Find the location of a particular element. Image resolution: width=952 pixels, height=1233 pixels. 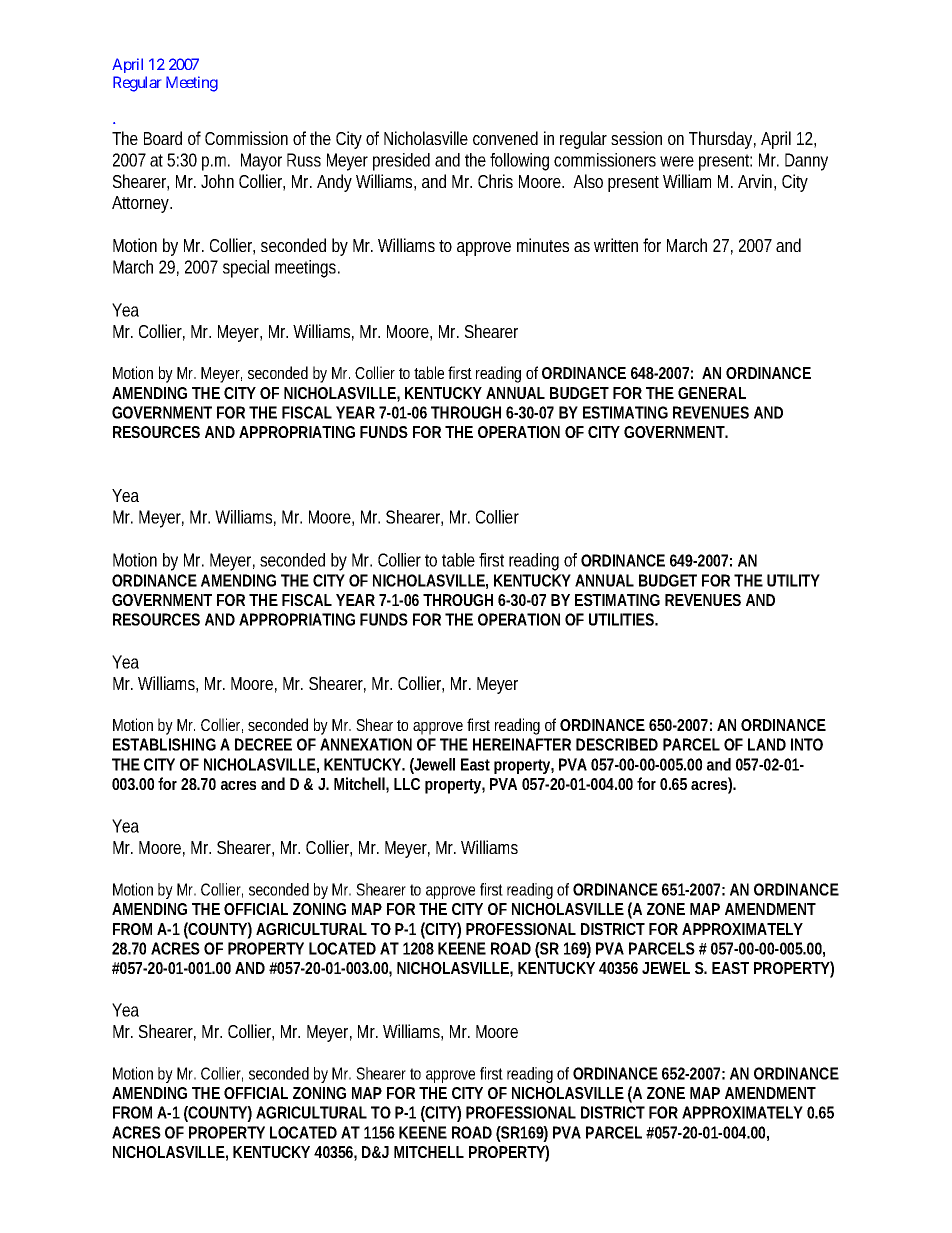

Mayor is located at coordinates (261, 162).
